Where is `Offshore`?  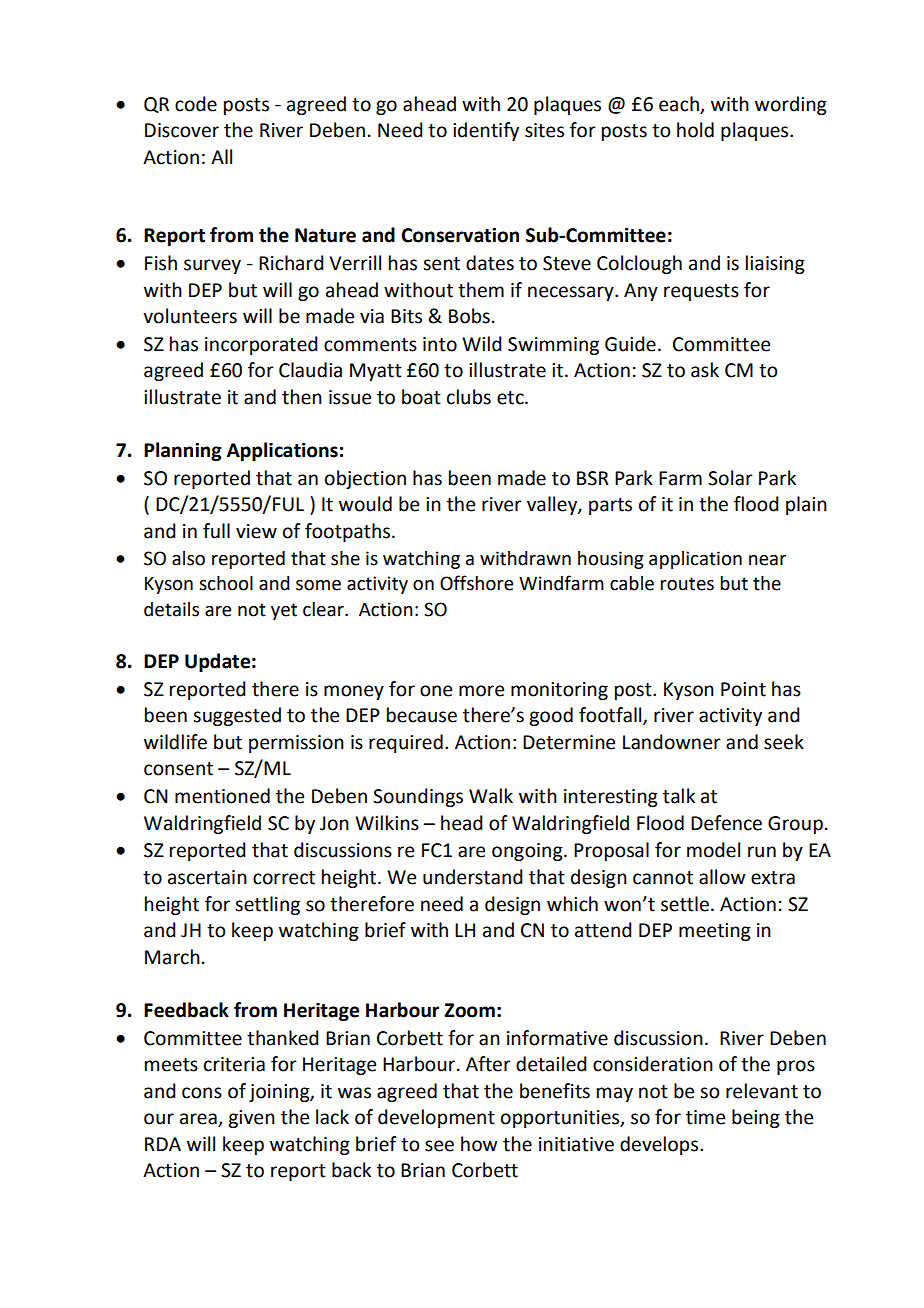
Offshore is located at coordinates (476, 583).
